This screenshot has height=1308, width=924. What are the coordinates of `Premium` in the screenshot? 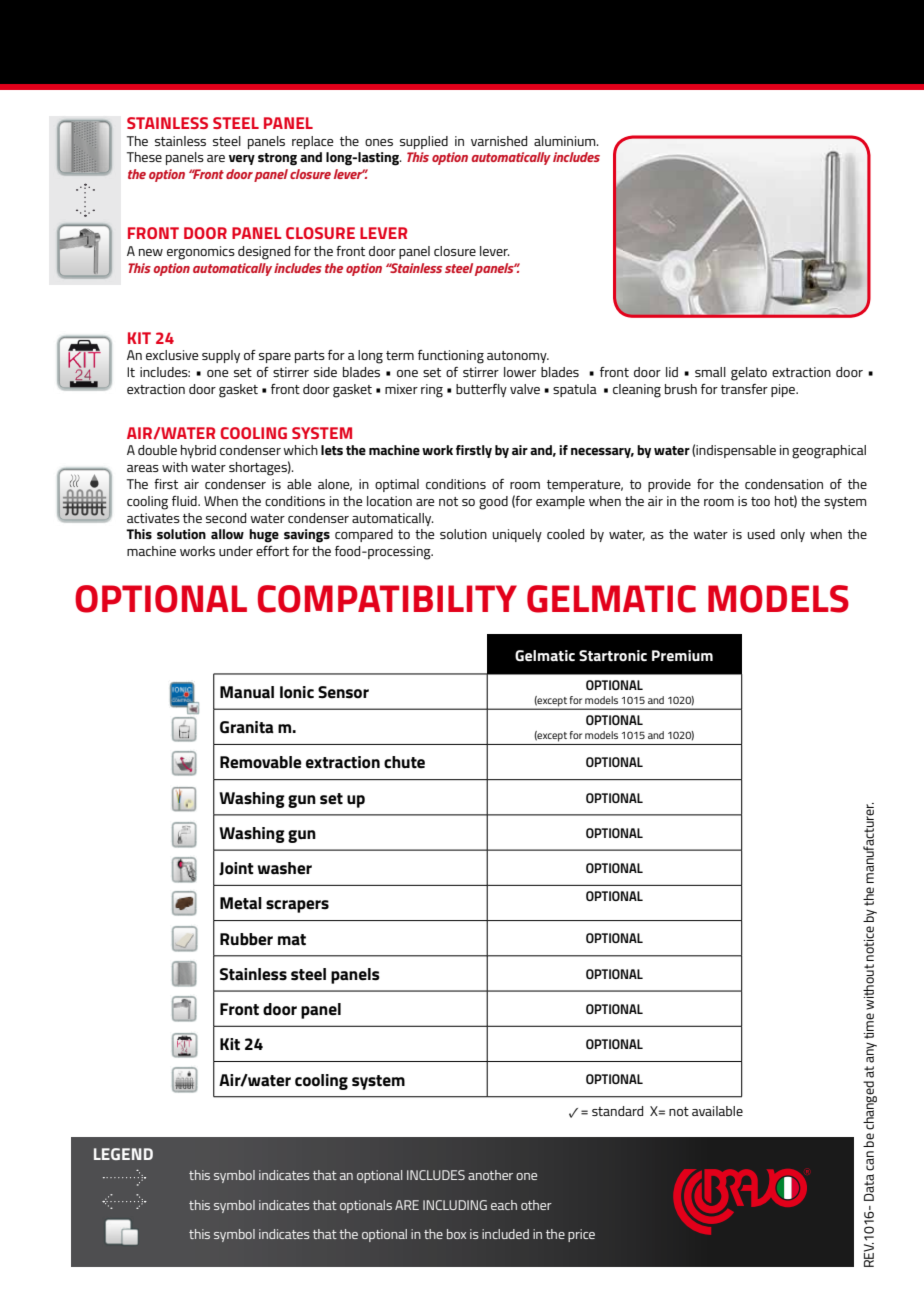 It's located at (682, 655).
